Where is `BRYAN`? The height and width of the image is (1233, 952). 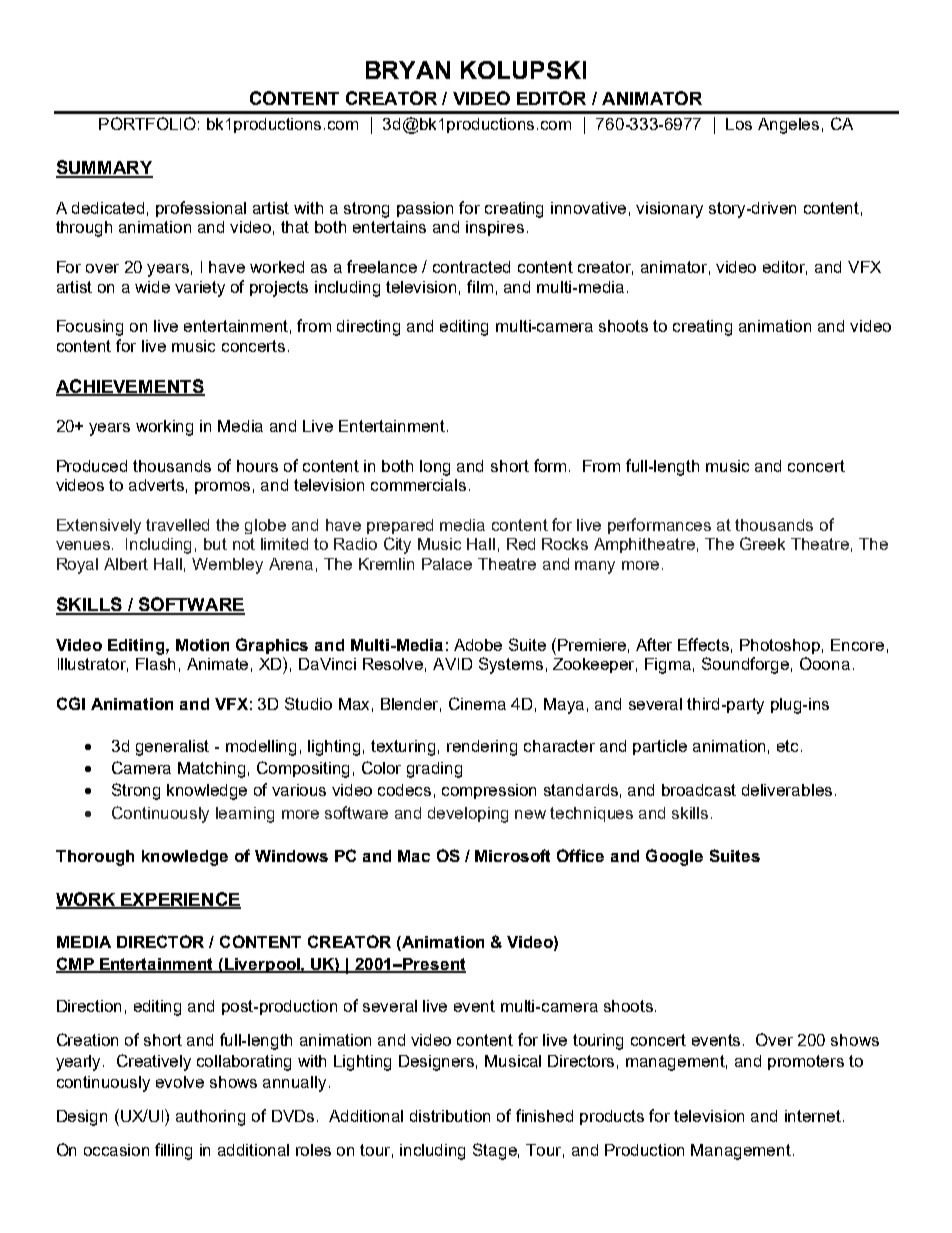 BRYAN is located at coordinates (408, 70).
